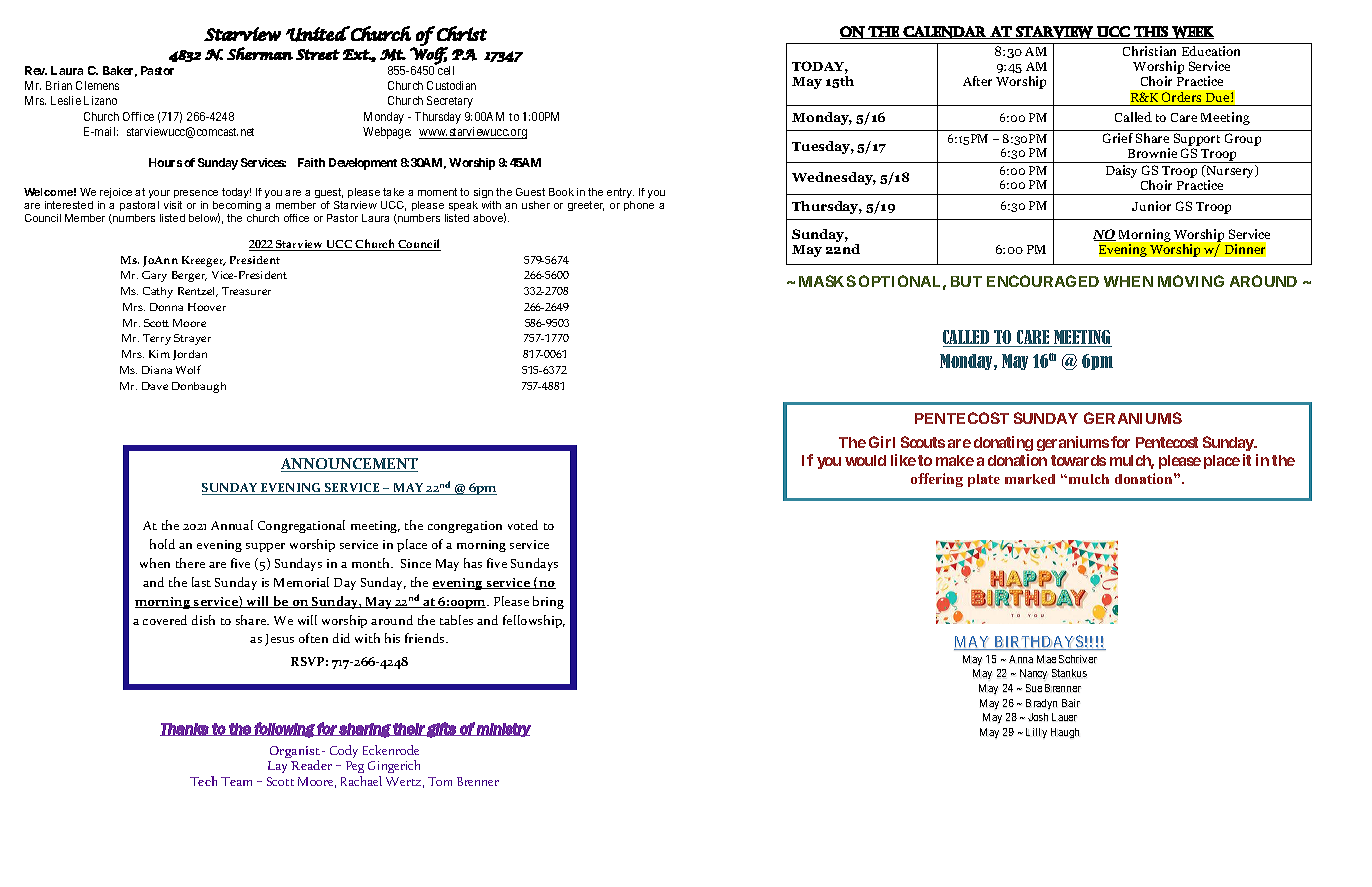 Image resolution: width=1372 pixels, height=887 pixels. What do you see at coordinates (196, 194) in the screenshot?
I see `presence` at bounding box center [196, 194].
